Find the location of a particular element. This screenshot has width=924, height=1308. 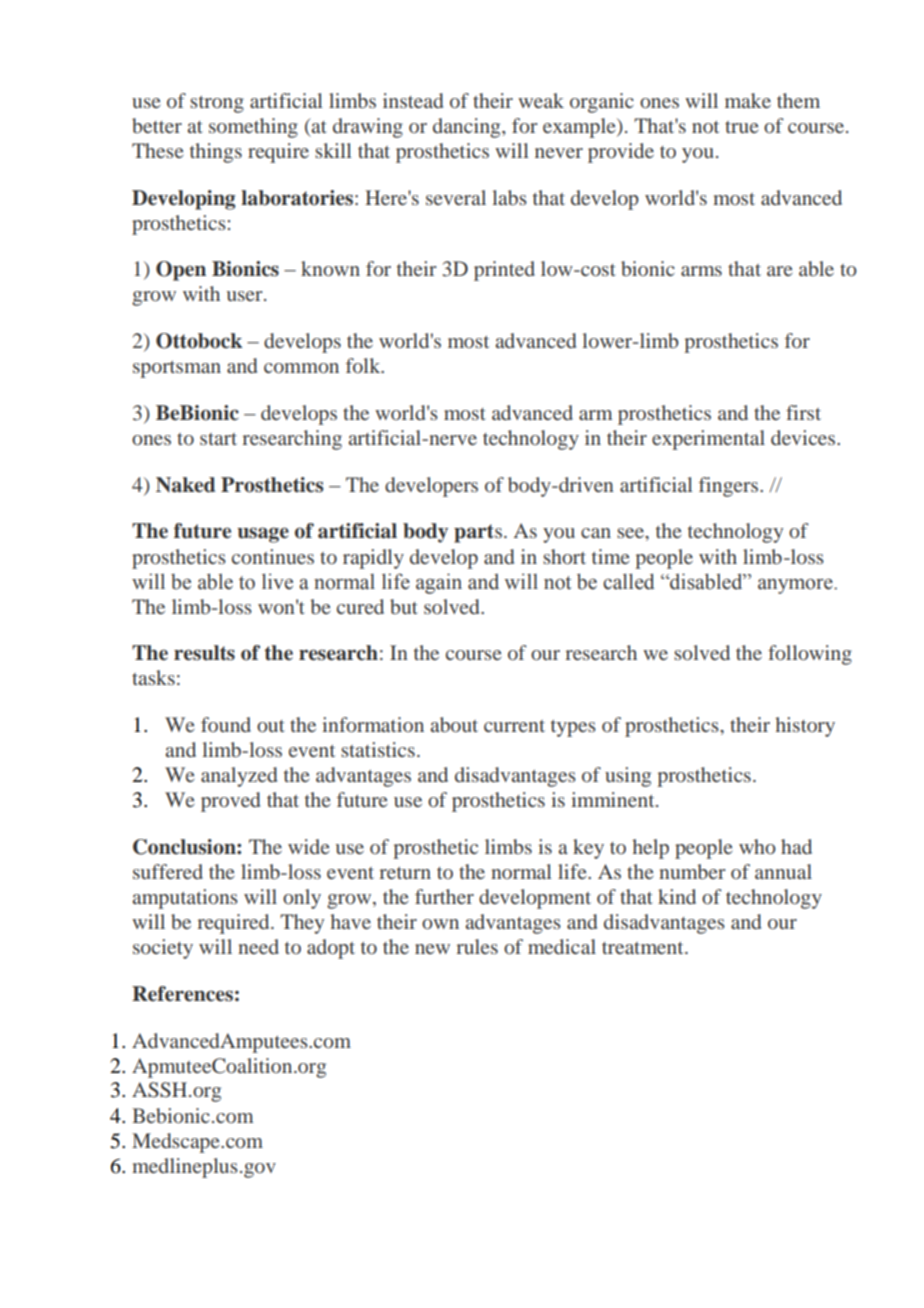

dancing is located at coordinates (468, 128).
